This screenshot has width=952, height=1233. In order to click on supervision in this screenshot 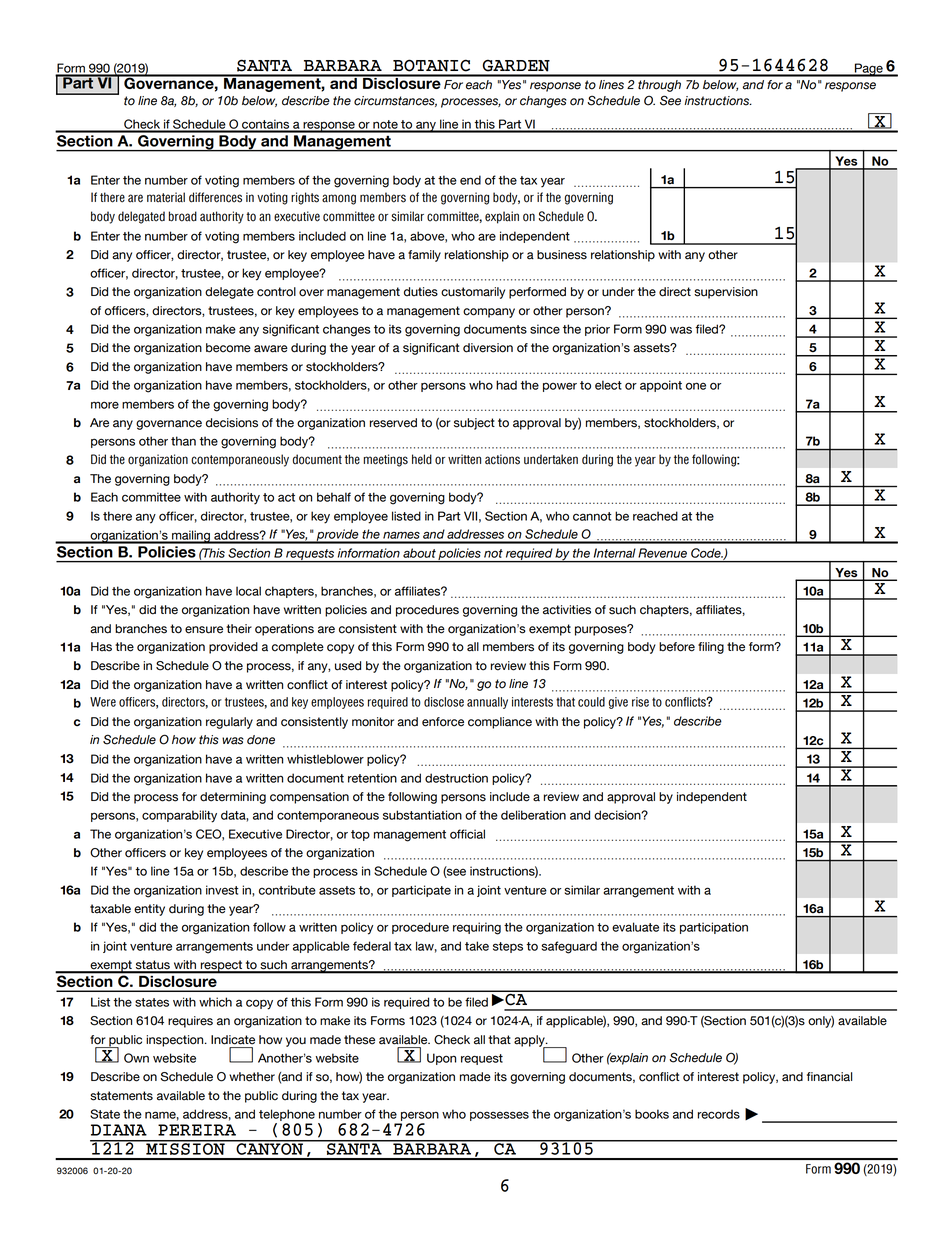, I will do `click(726, 293)`.
